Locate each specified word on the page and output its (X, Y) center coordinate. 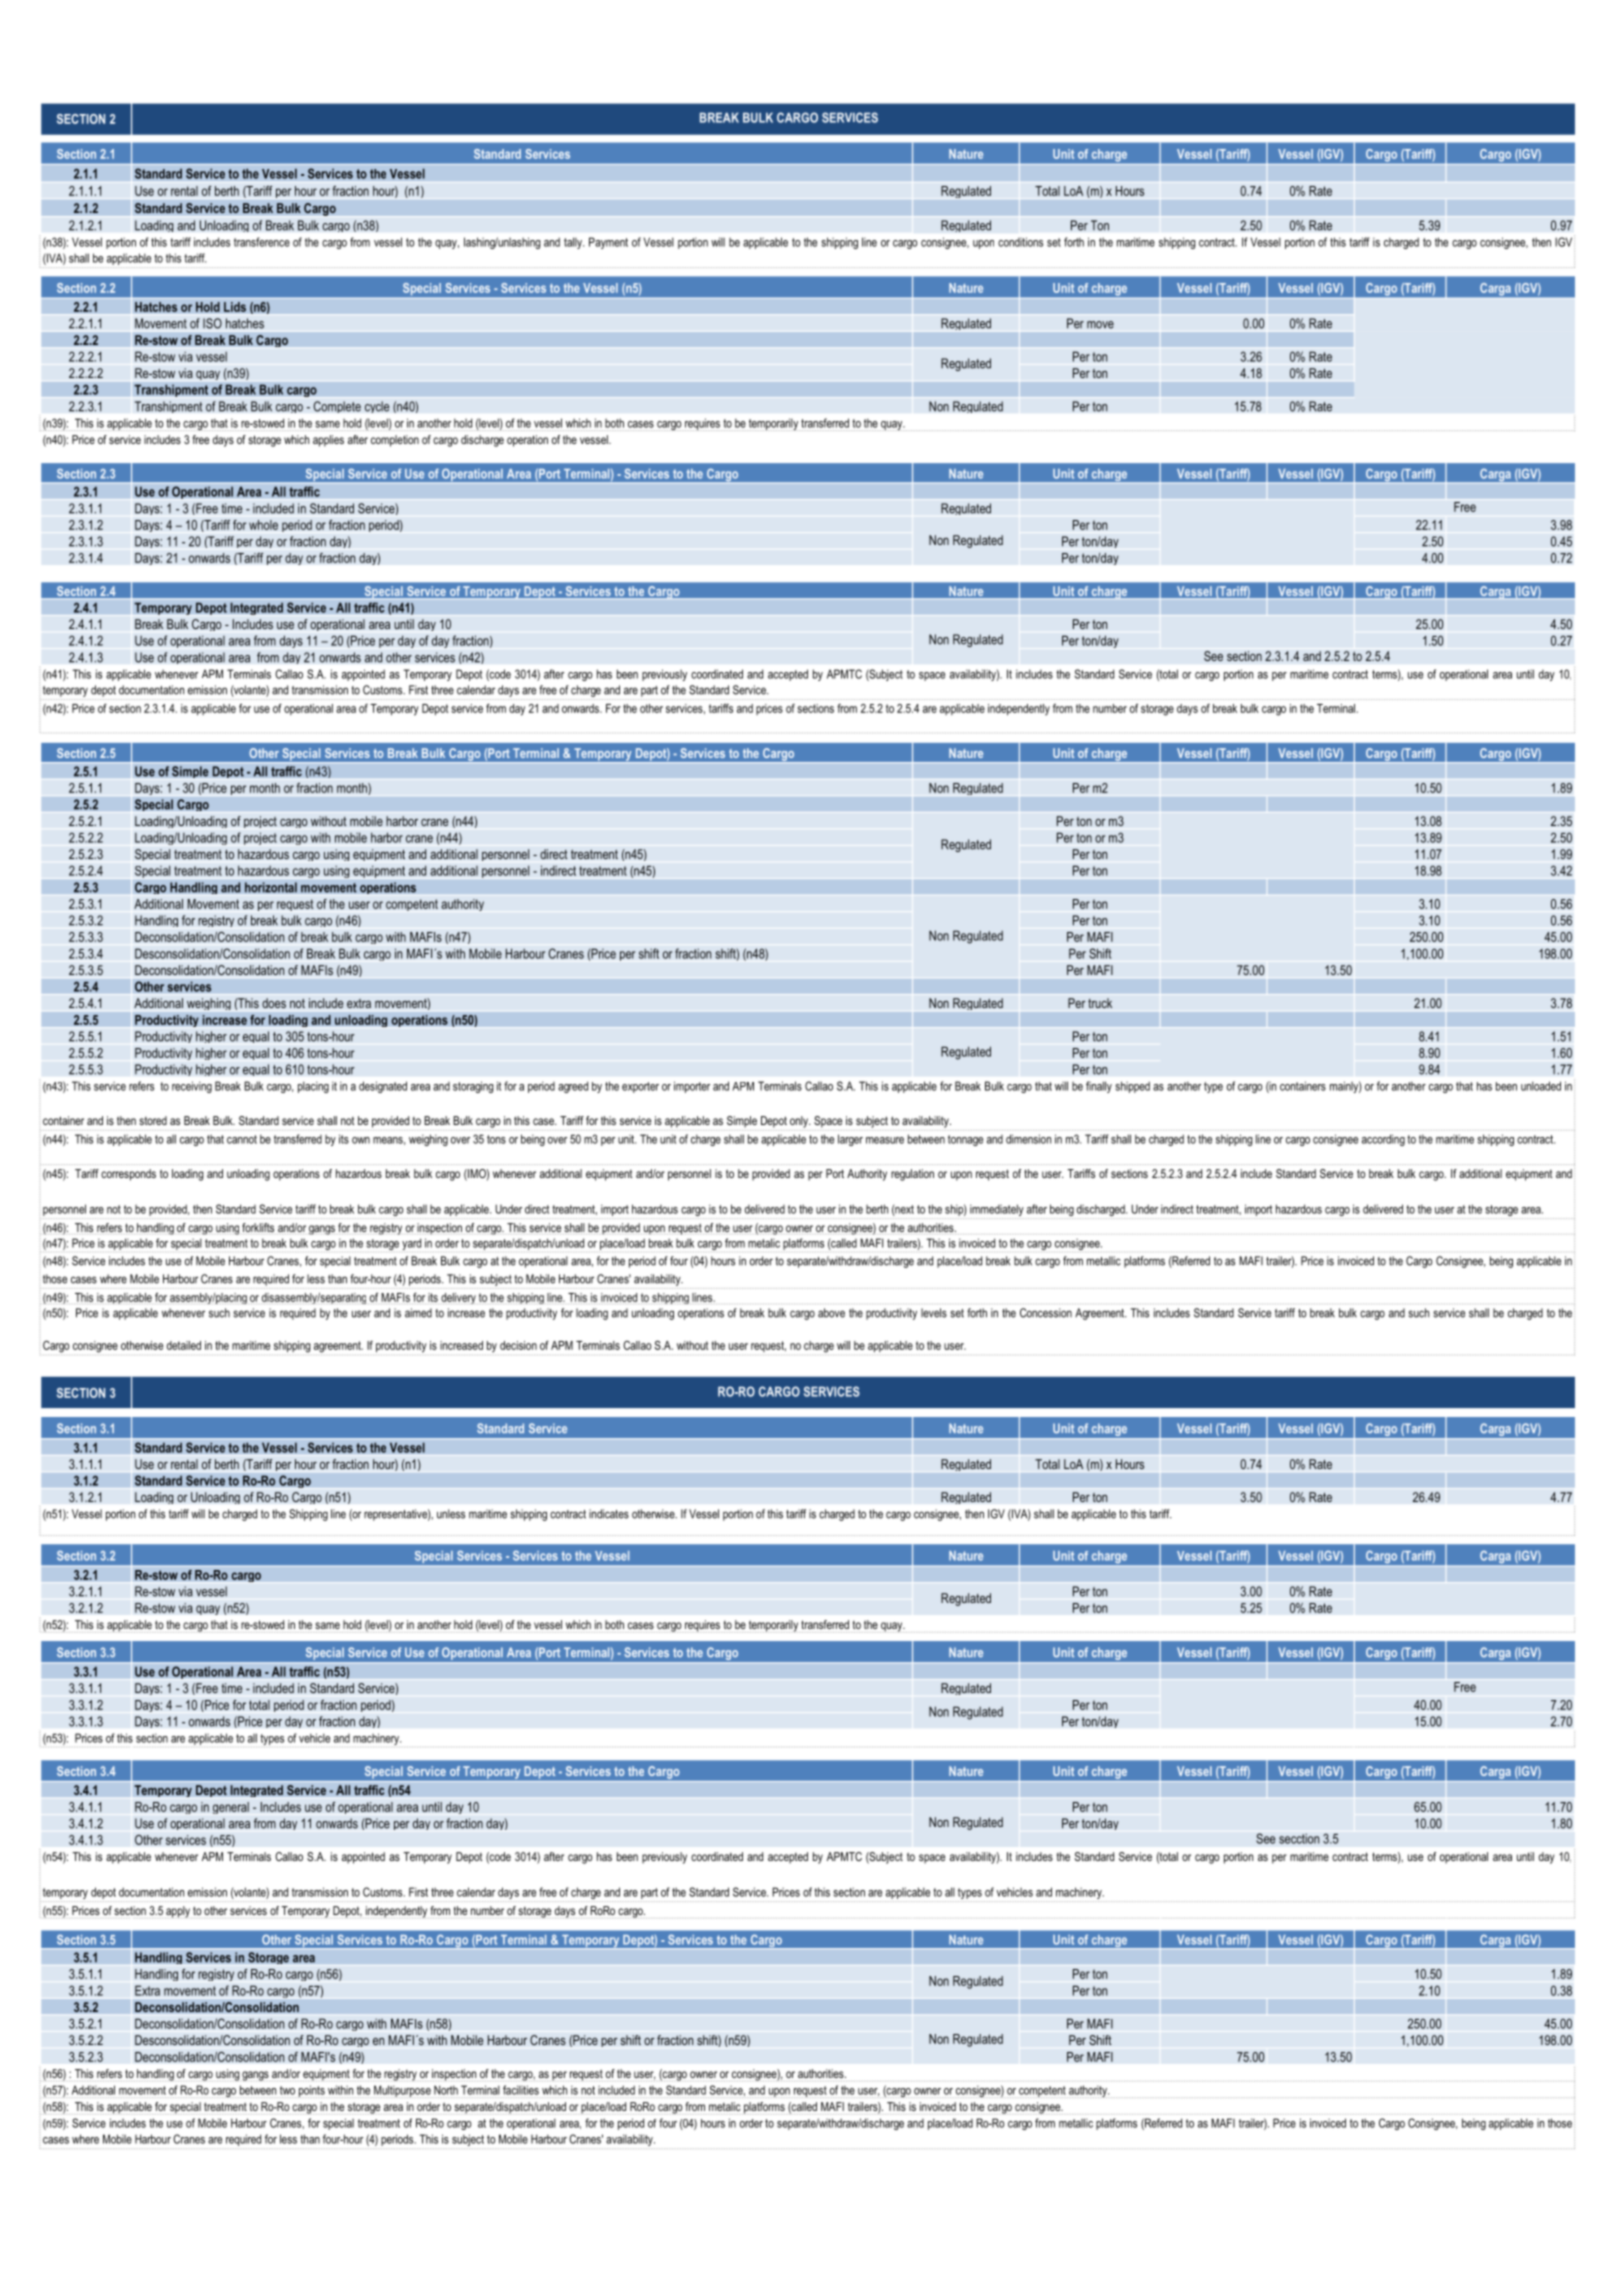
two (287, 2090)
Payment (608, 243)
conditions (1020, 242)
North (446, 2090)
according (1383, 1140)
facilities (521, 2090)
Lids (235, 307)
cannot (242, 1139)
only (800, 1122)
